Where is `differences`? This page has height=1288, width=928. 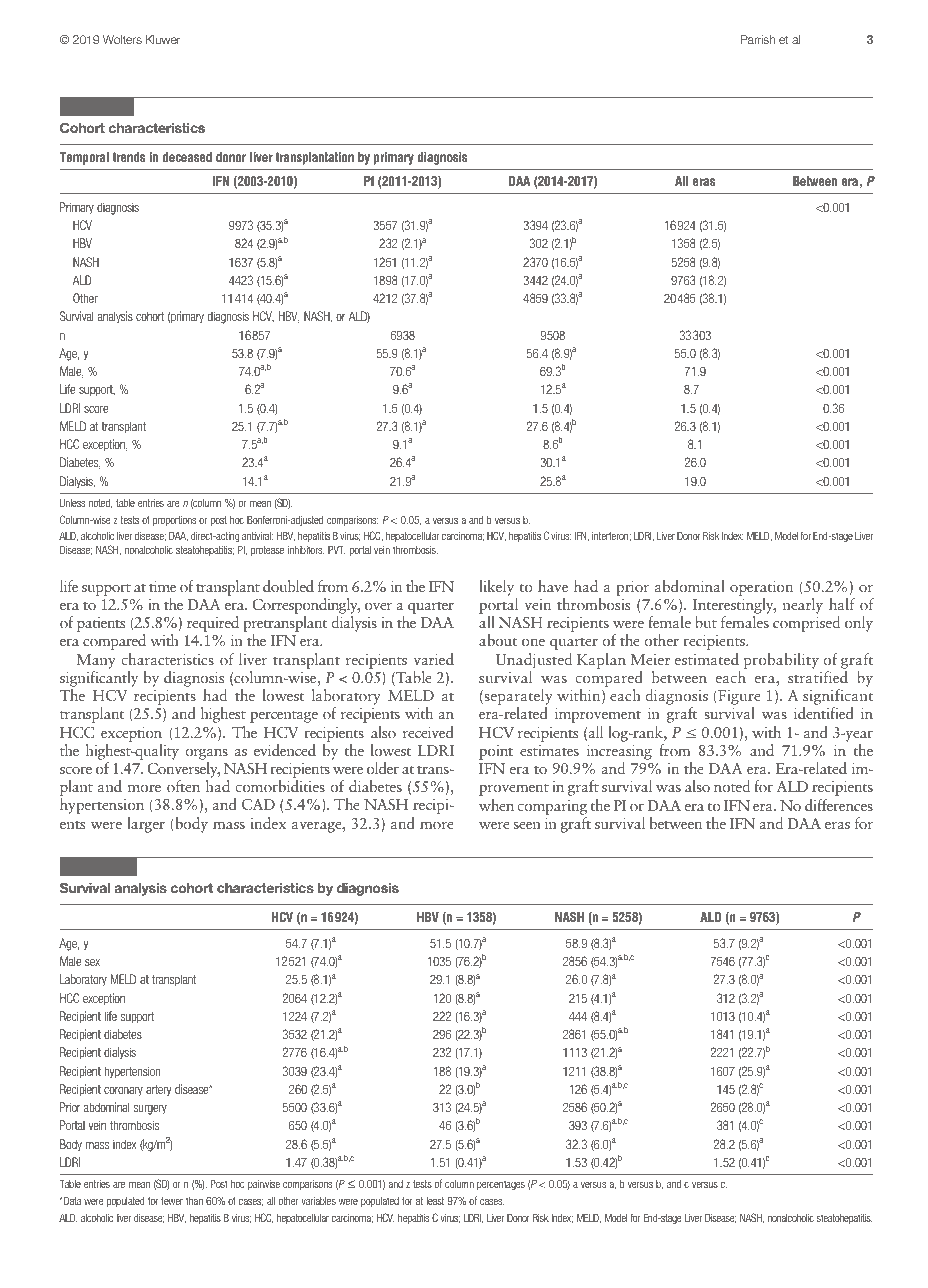 differences is located at coordinates (839, 805).
